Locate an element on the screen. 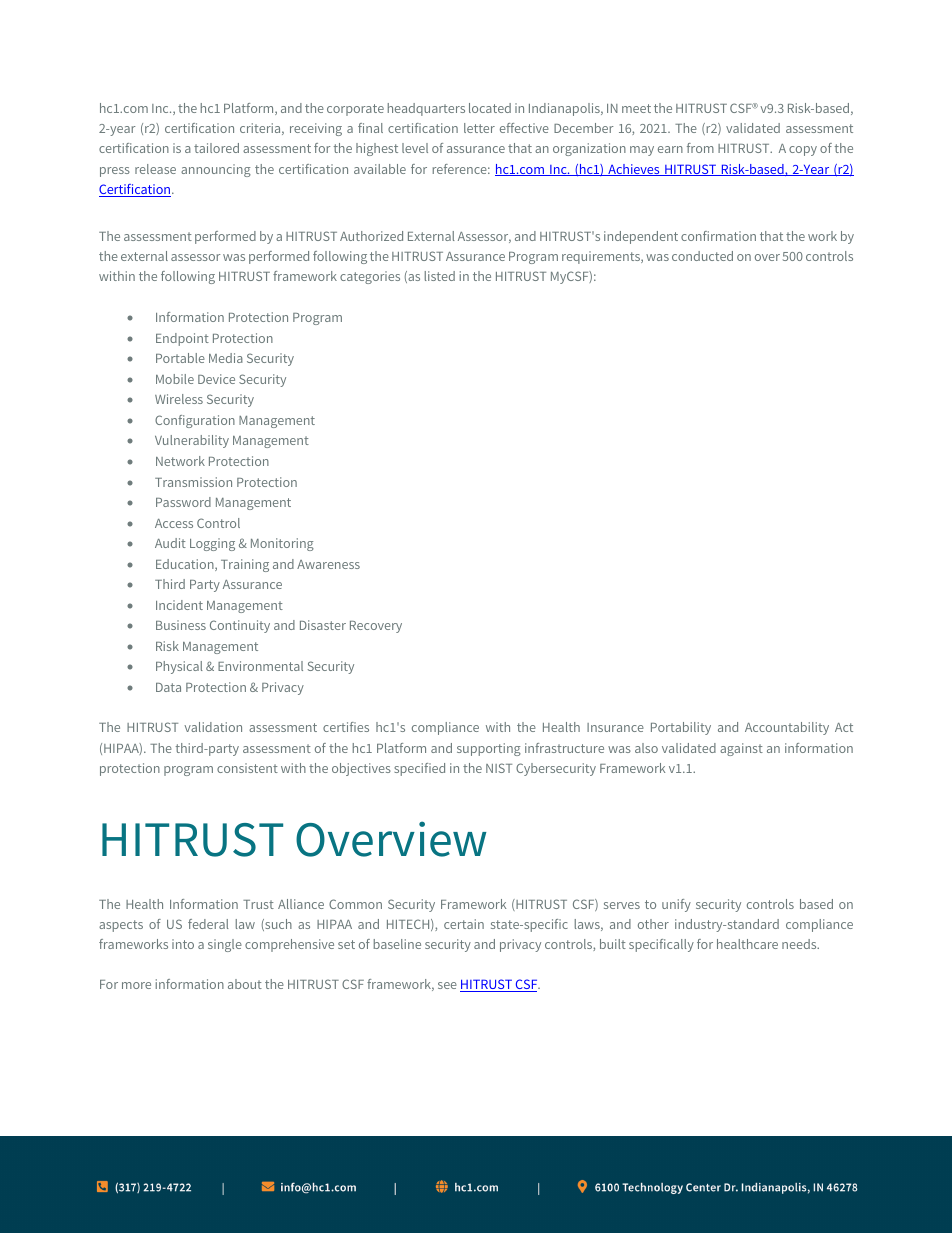 This screenshot has width=952, height=1233. Awareness is located at coordinates (328, 564).
